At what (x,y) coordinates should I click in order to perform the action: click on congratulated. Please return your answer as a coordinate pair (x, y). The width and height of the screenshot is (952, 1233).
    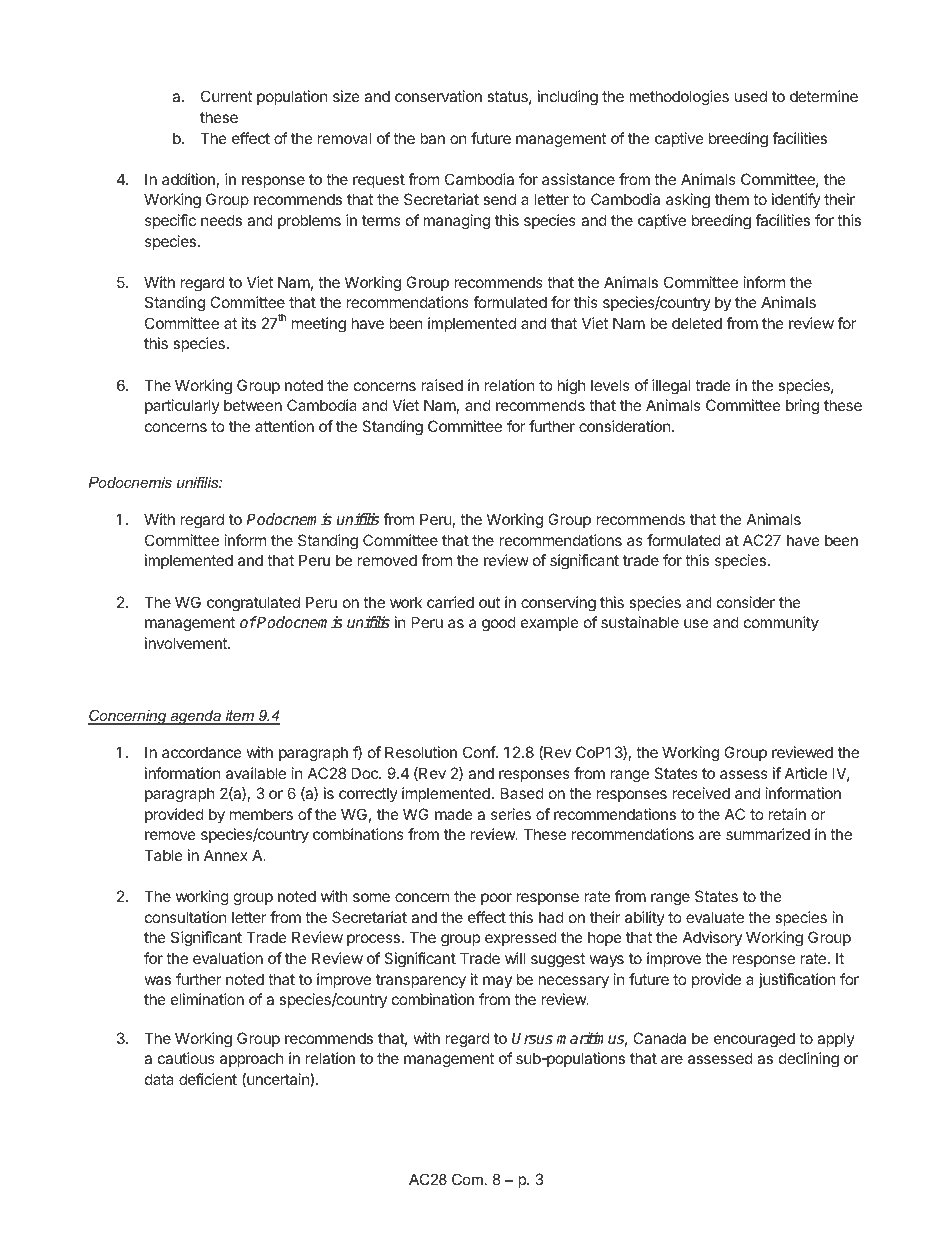
    Looking at the image, I should click on (253, 604).
